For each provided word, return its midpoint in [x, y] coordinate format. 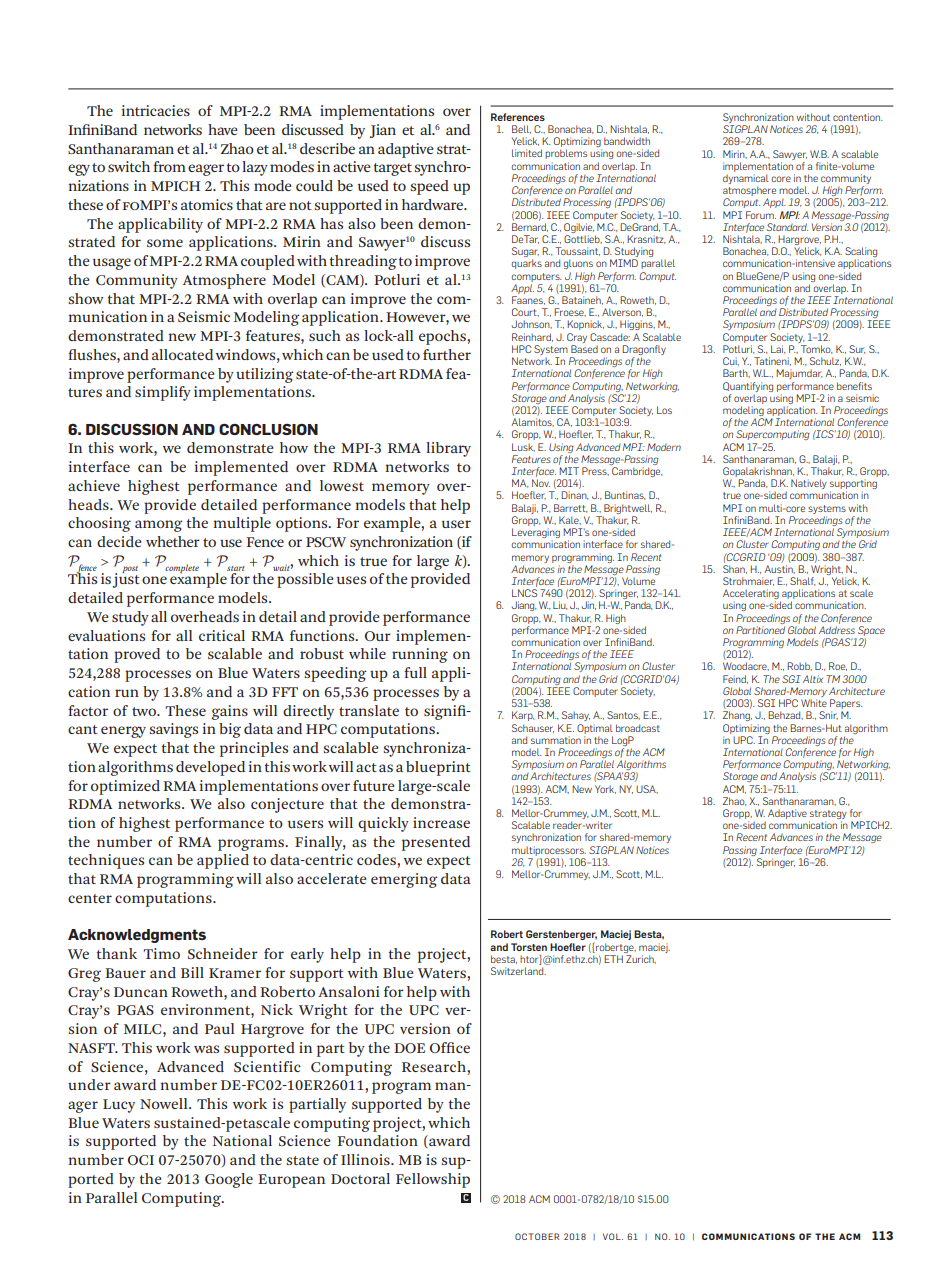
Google [229, 1180]
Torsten [529, 947]
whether [173, 541]
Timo [161, 953]
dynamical [746, 180]
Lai [778, 349]
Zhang [737, 716]
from [169, 166]
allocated [182, 354]
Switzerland [518, 971]
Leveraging [536, 534]
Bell [521, 129]
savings [174, 730]
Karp [523, 716]
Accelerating [752, 595]
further [447, 354]
